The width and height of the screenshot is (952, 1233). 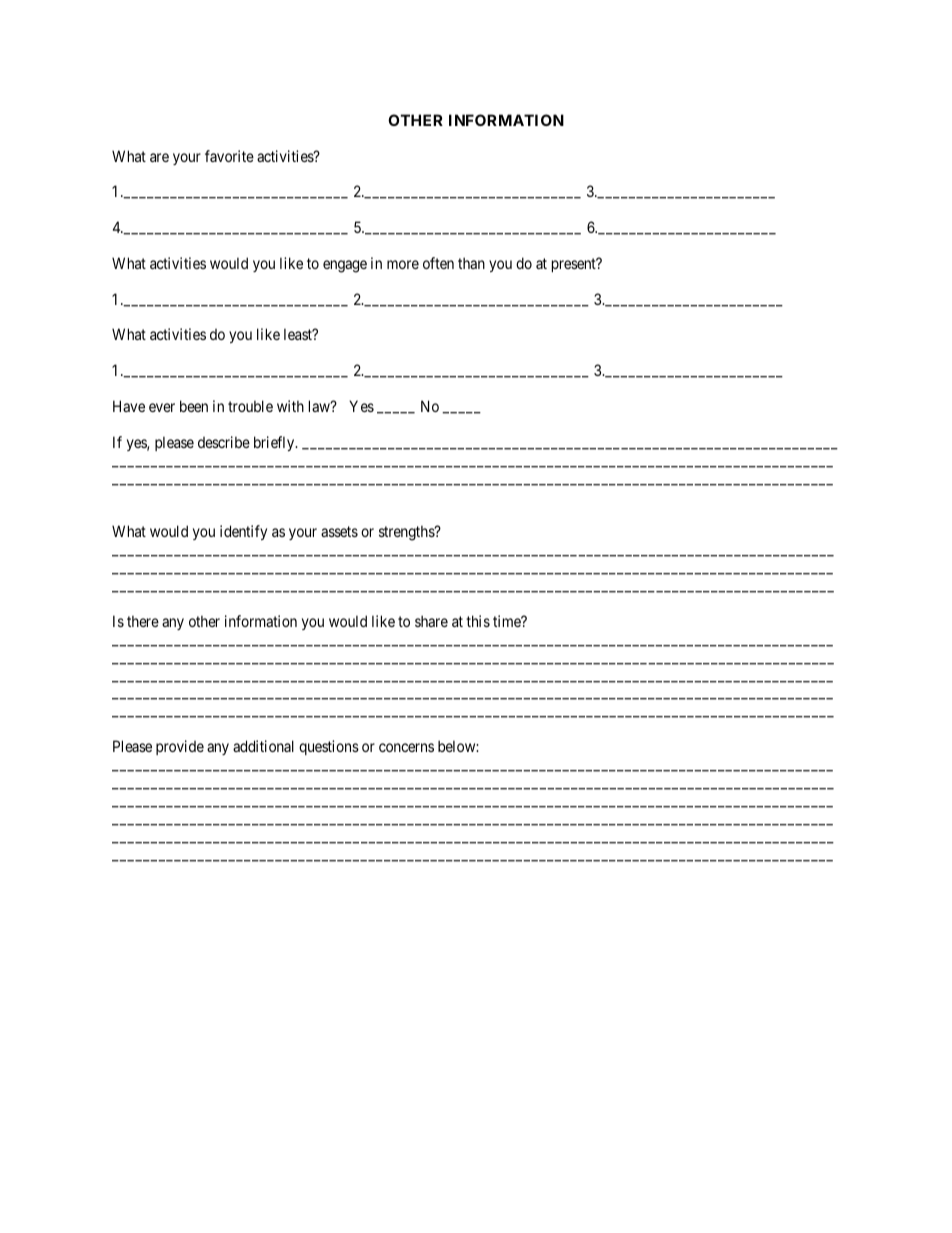 I want to click on engage, so click(x=345, y=266).
